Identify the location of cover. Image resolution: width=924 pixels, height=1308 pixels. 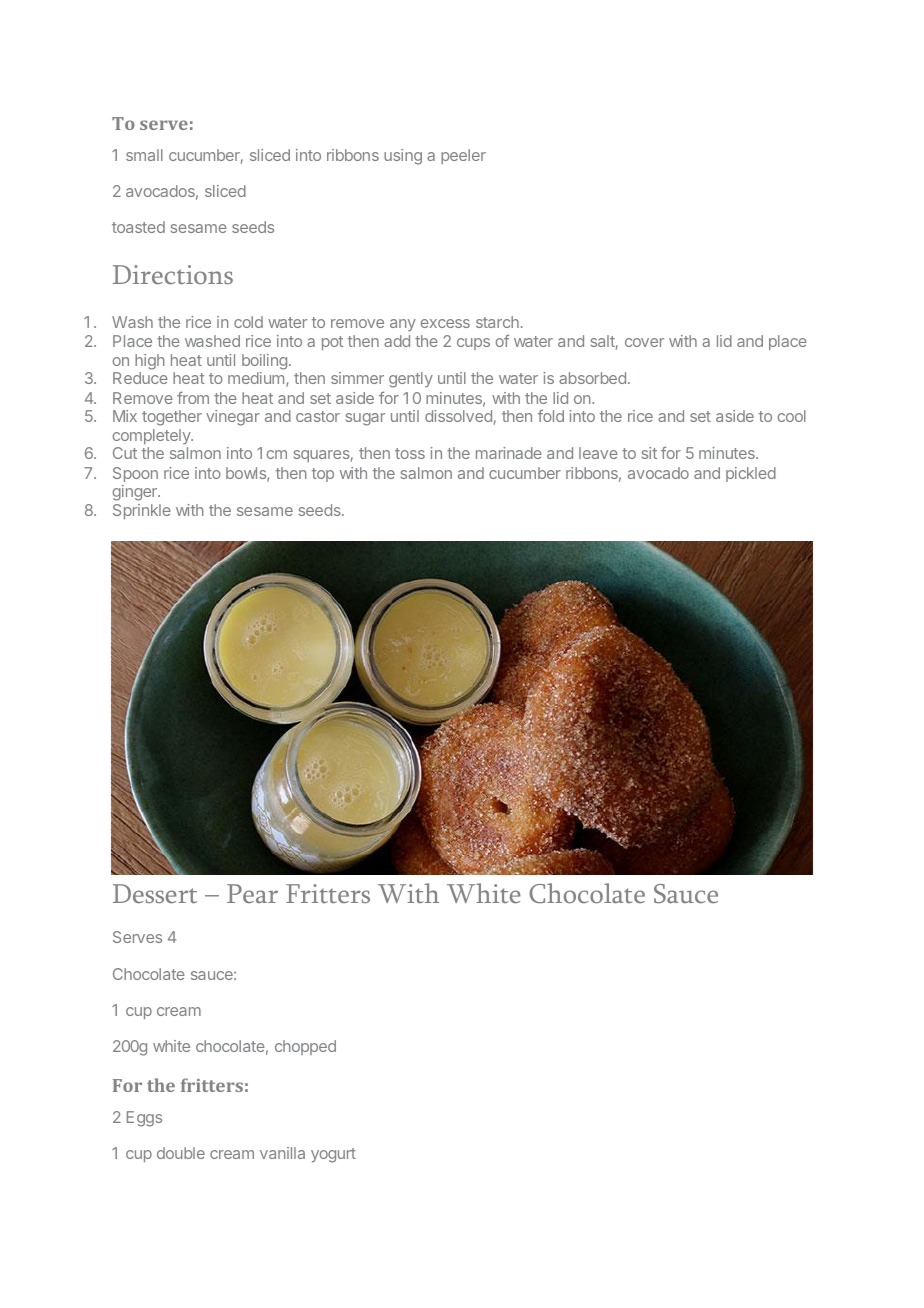
(644, 342).
